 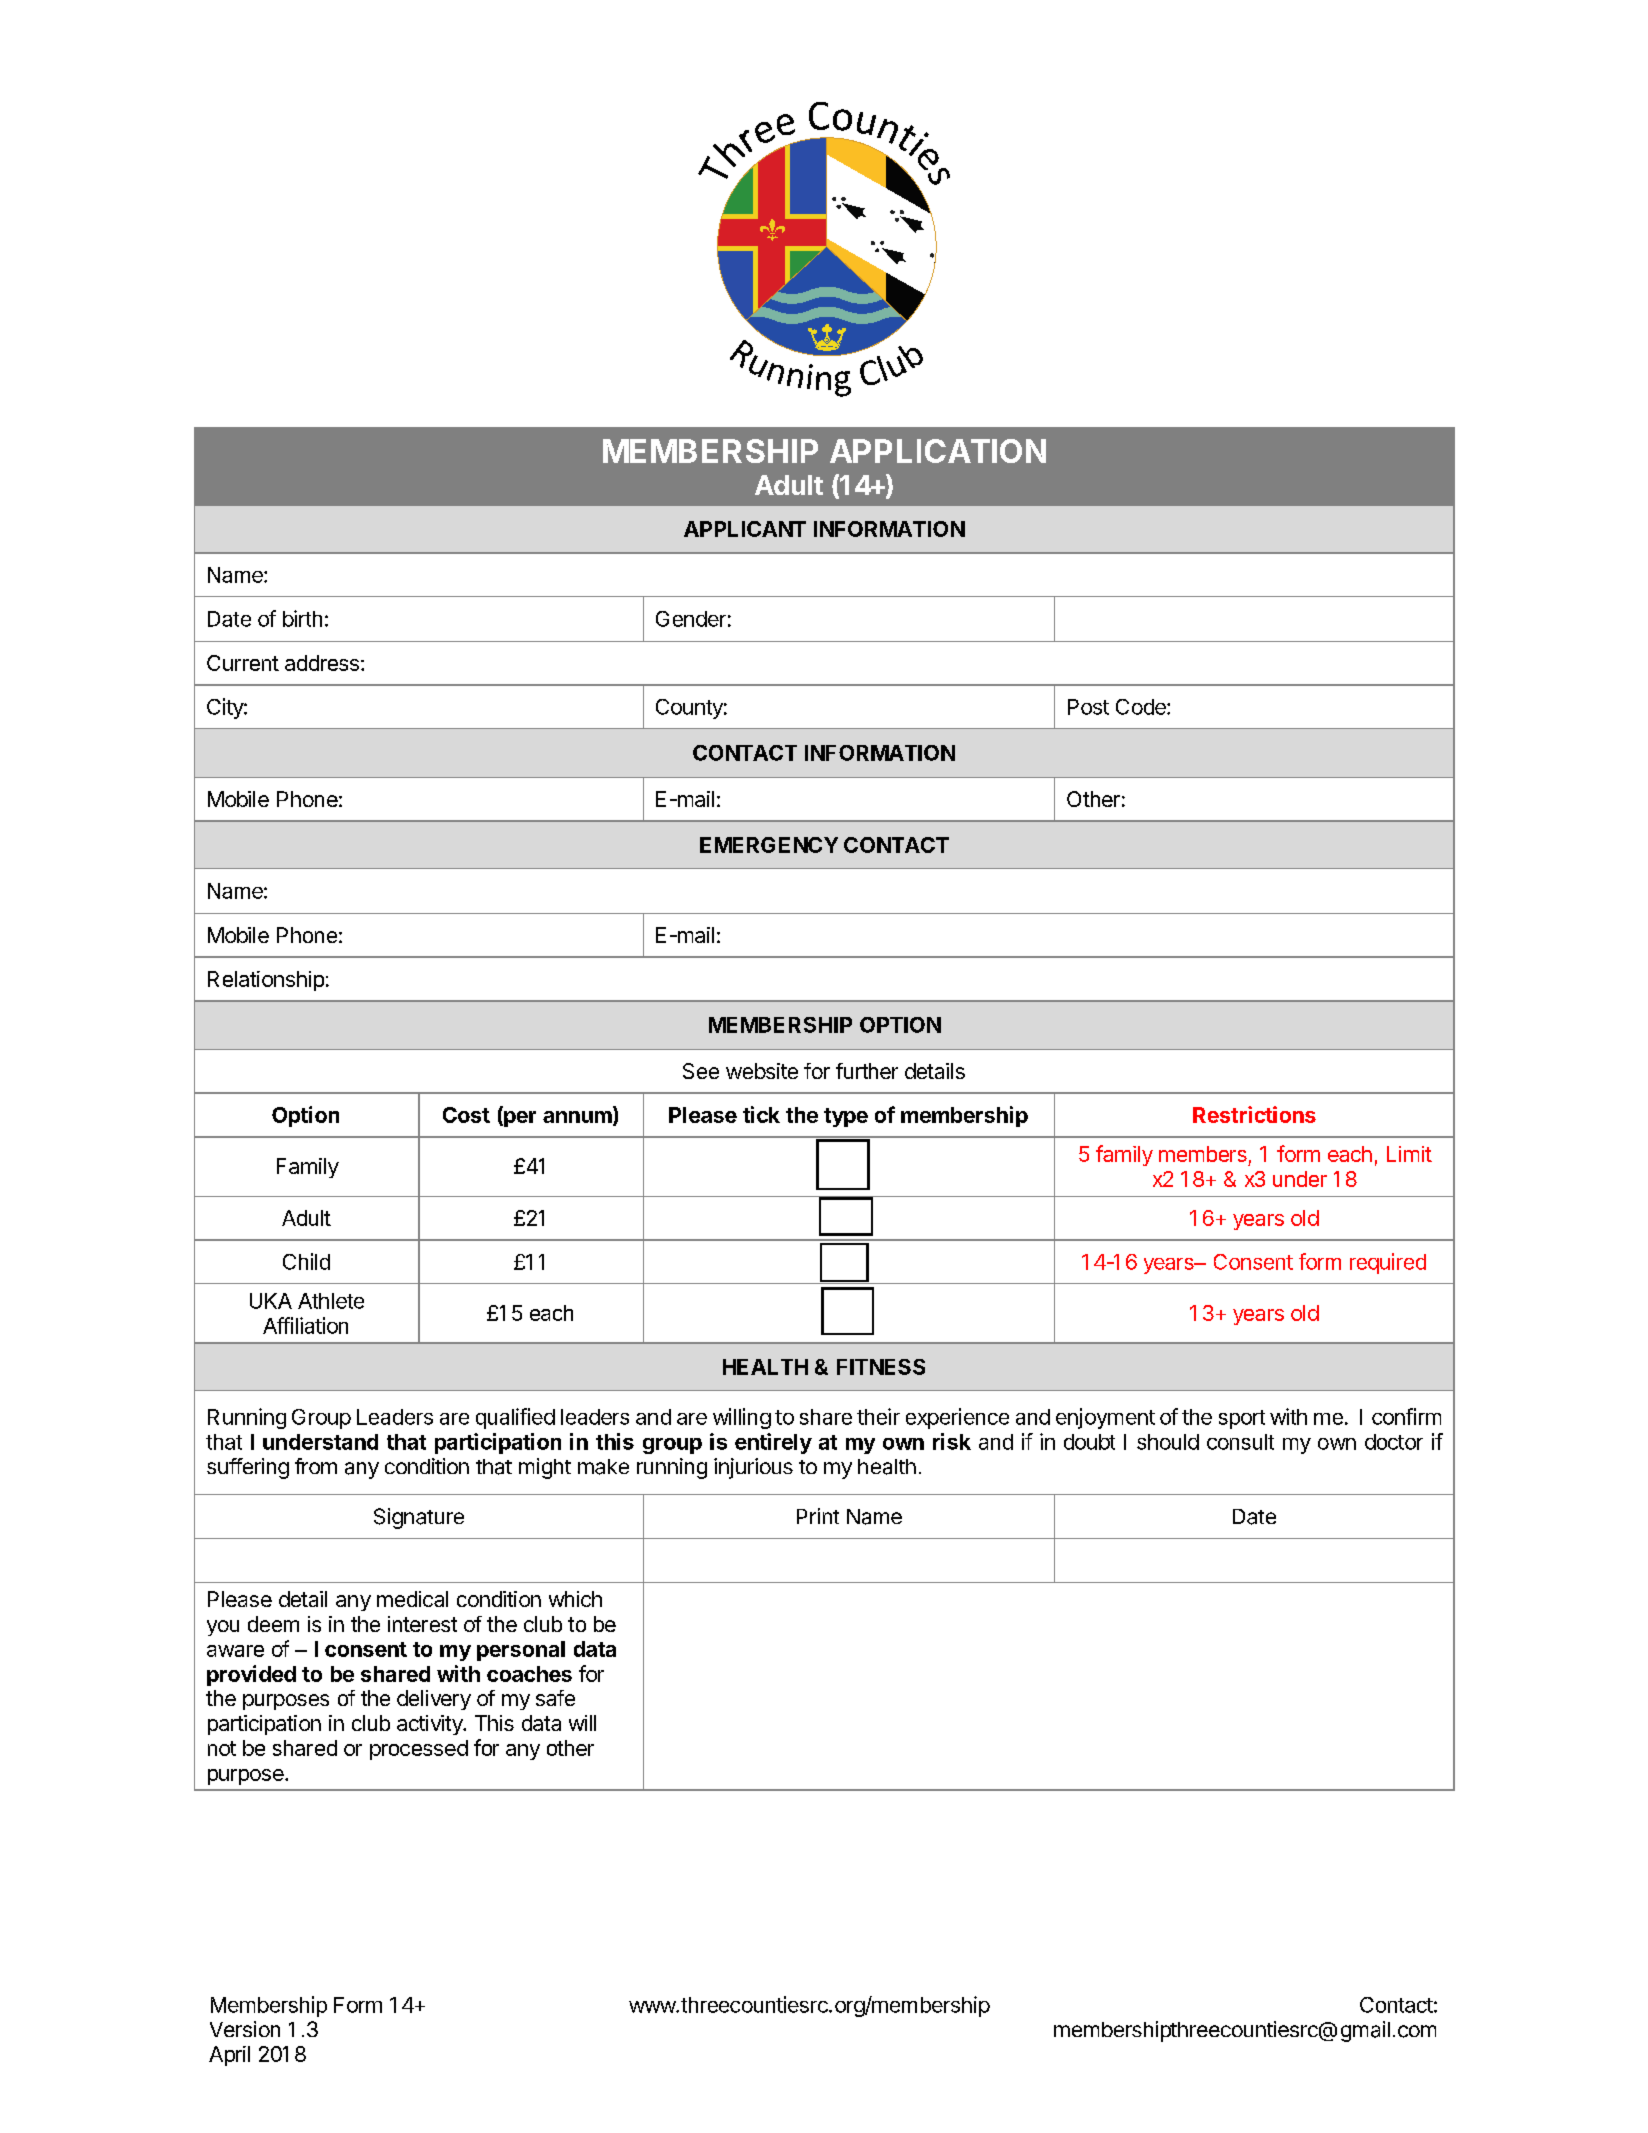 What do you see at coordinates (555, 1698) in the page?
I see `safe` at bounding box center [555, 1698].
